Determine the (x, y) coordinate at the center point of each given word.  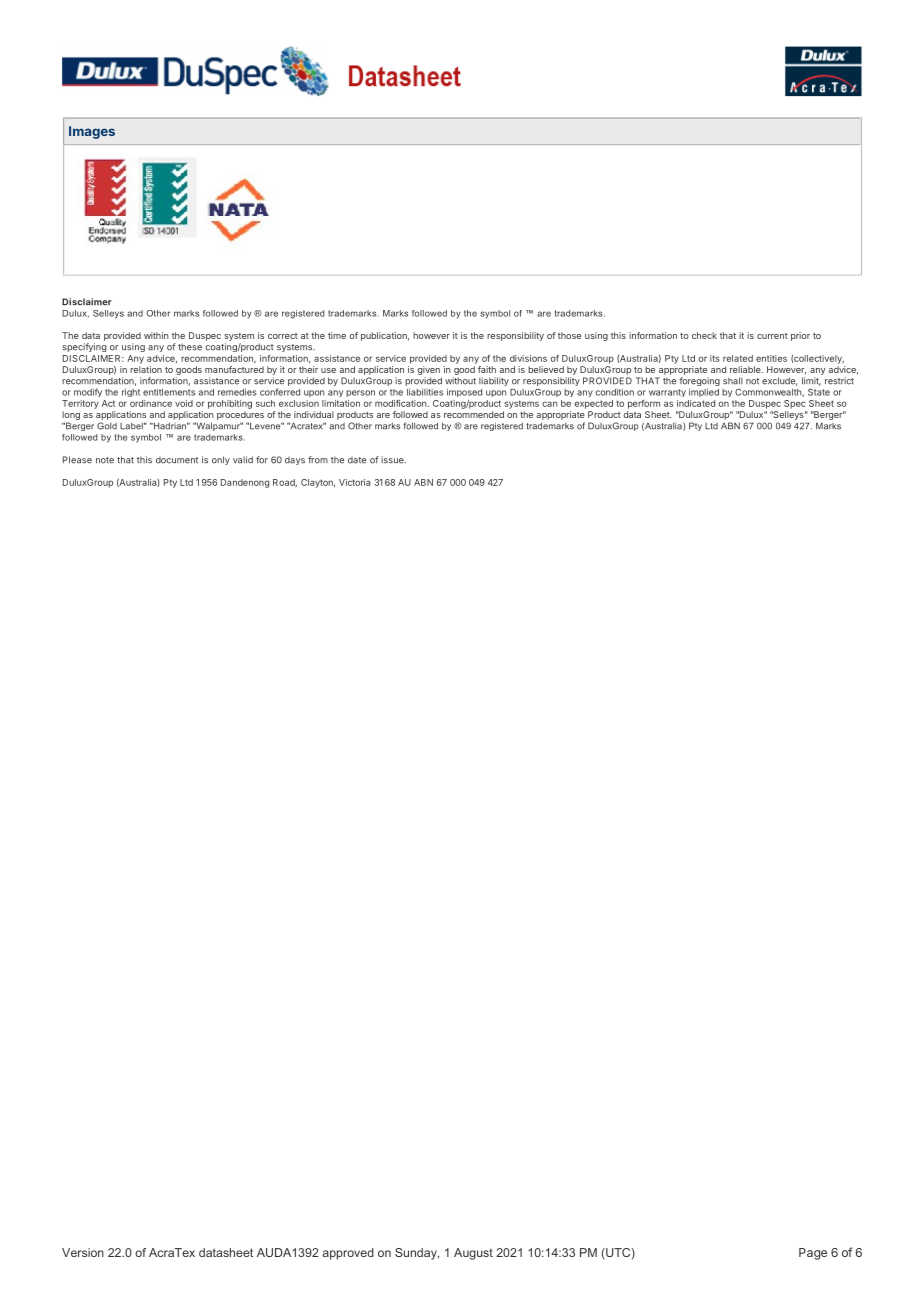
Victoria (354, 482)
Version (83, 1252)
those (569, 335)
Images (92, 132)
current (772, 336)
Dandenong (245, 483)
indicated (696, 403)
